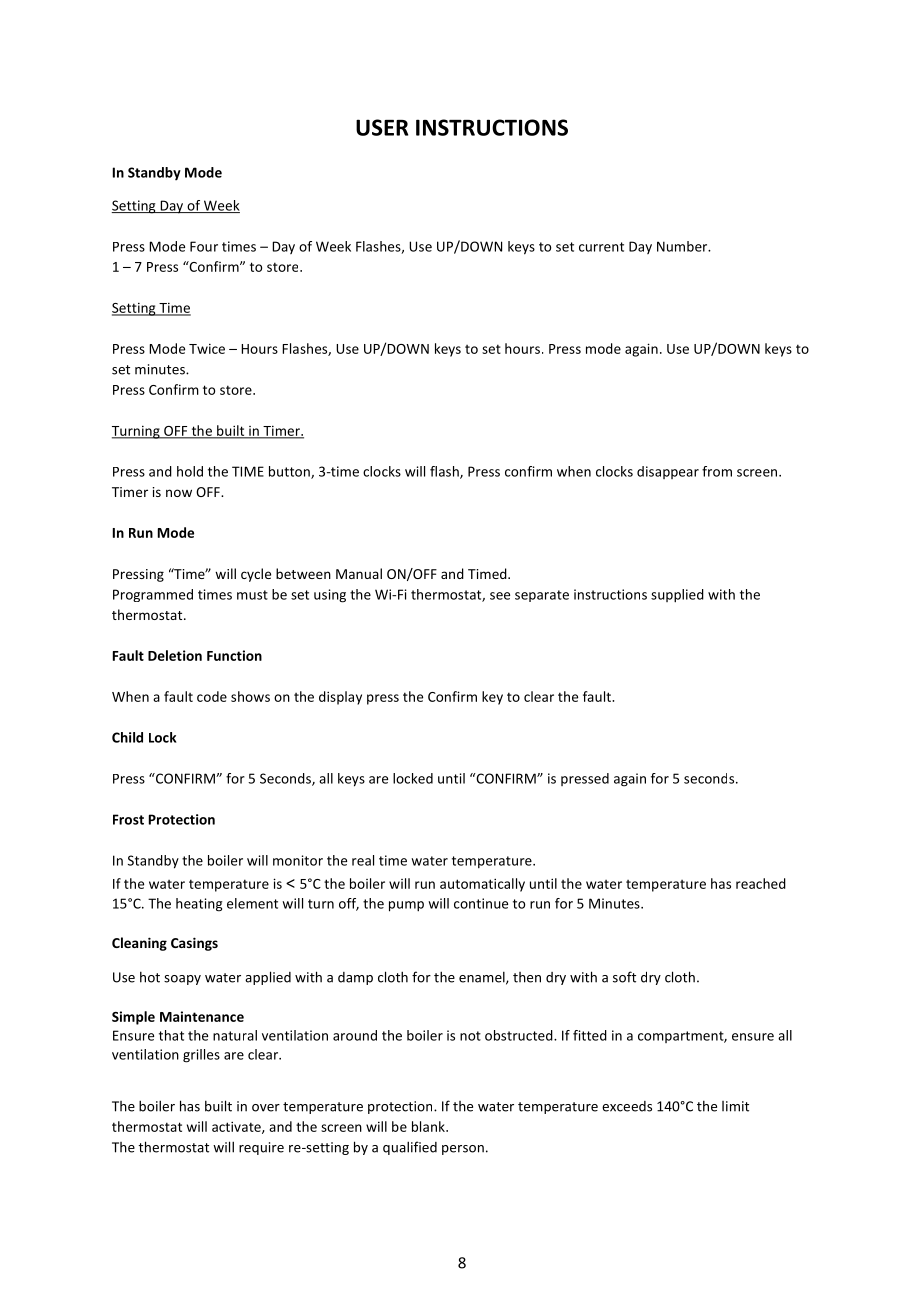 This screenshot has height=1308, width=924. Describe the element at coordinates (500, 596) in the screenshot. I see `see` at that location.
